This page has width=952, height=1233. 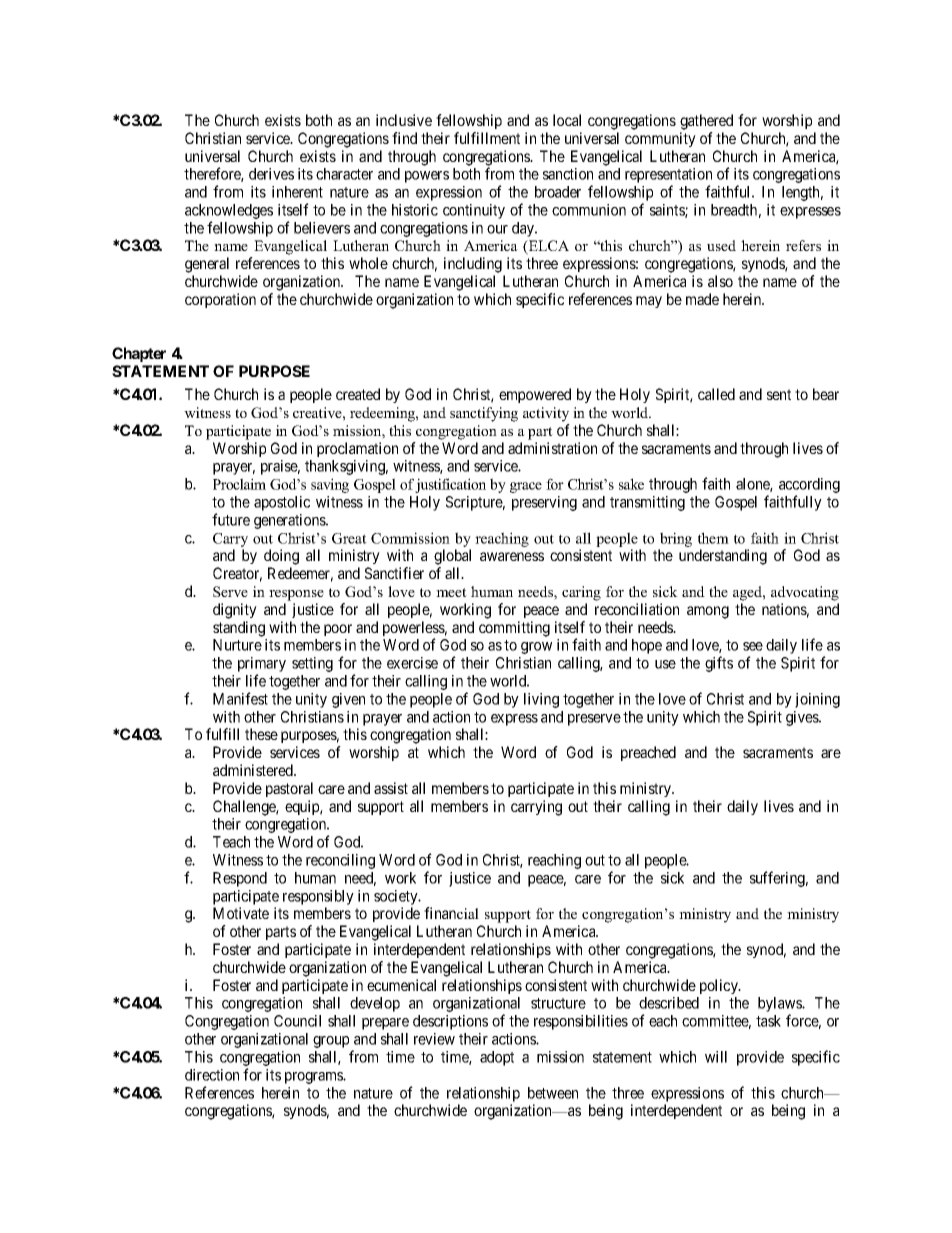 What do you see at coordinates (271, 174) in the page?
I see `derives` at bounding box center [271, 174].
